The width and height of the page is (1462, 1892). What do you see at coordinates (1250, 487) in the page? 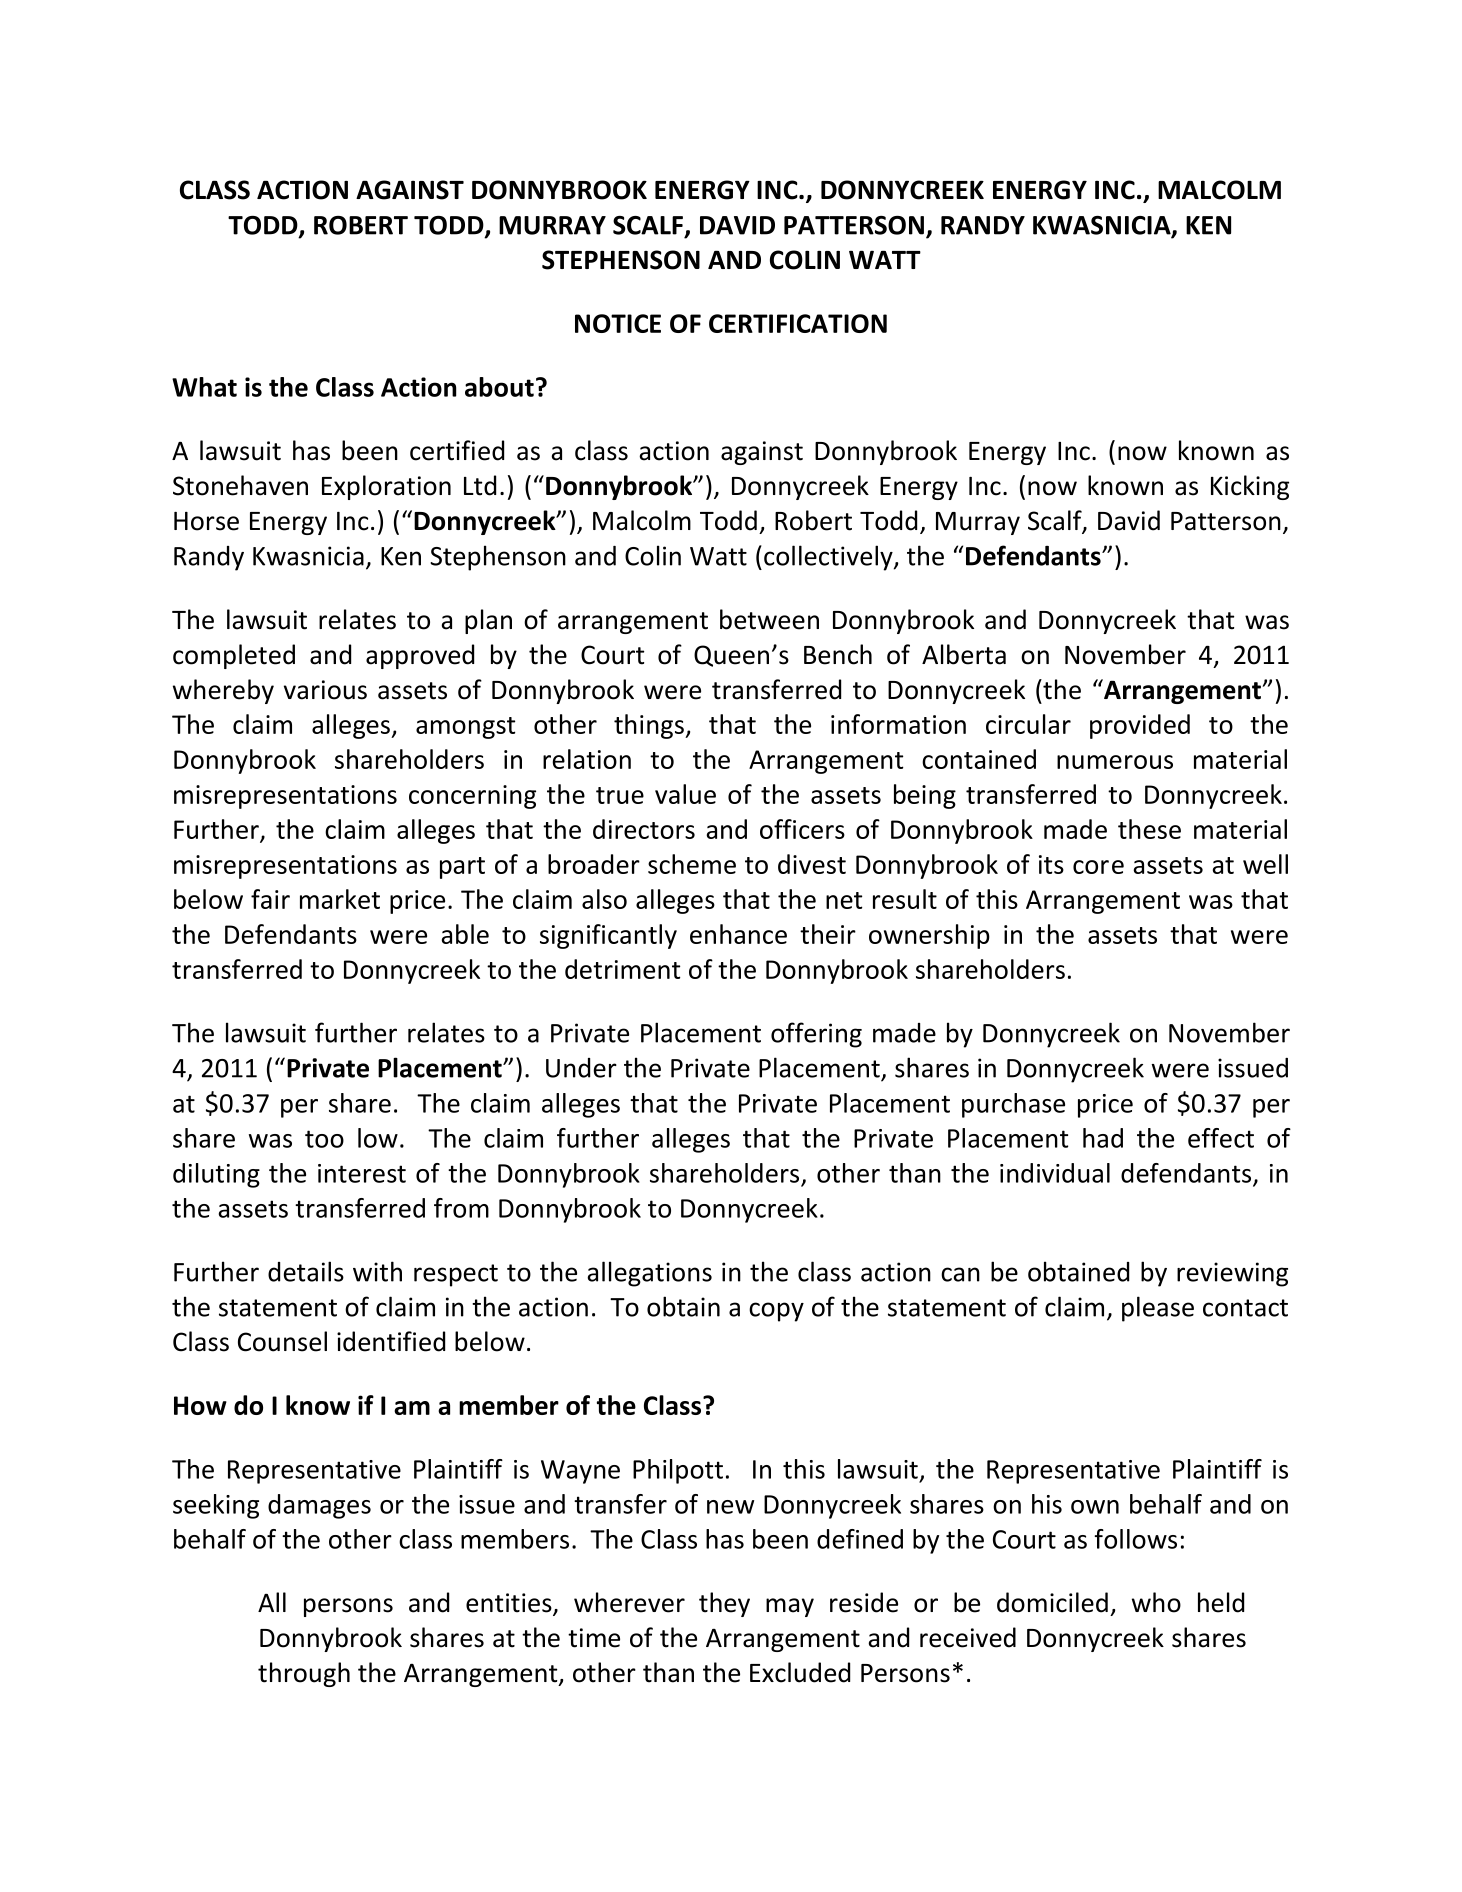
I see `Kicking` at bounding box center [1250, 487].
